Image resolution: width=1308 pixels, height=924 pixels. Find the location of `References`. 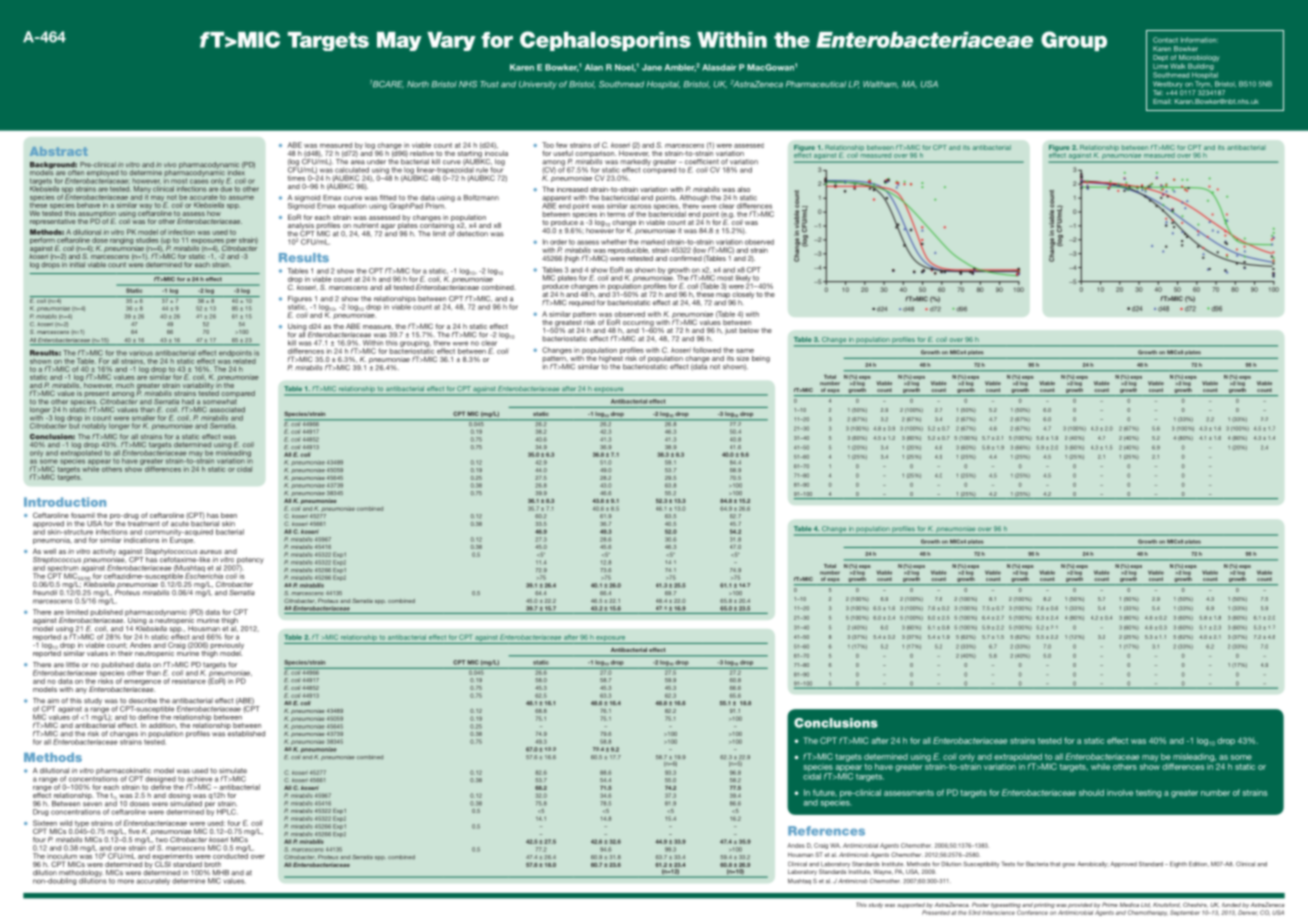

References is located at coordinates (826, 831).
